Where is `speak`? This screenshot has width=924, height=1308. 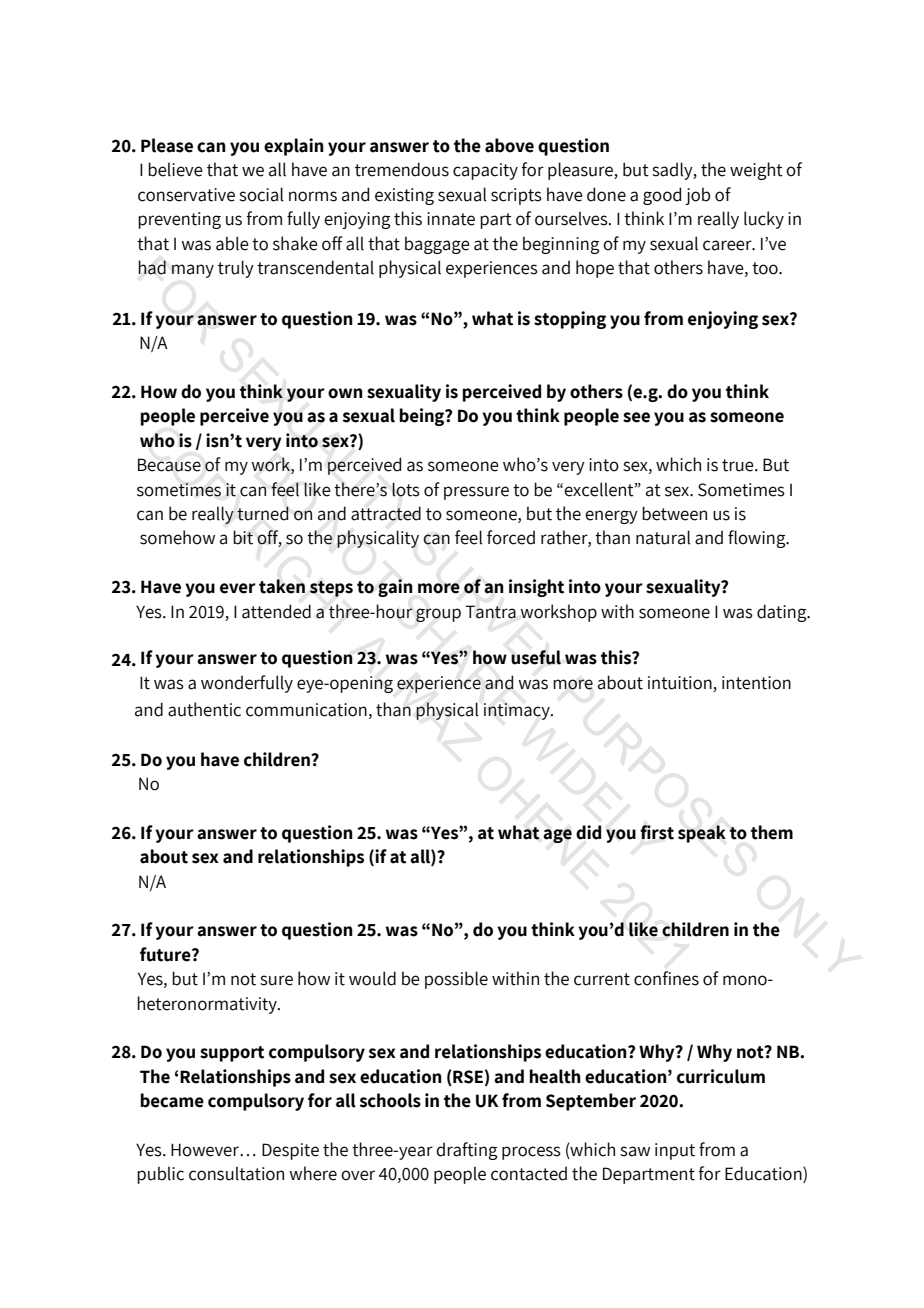 speak is located at coordinates (702, 834).
